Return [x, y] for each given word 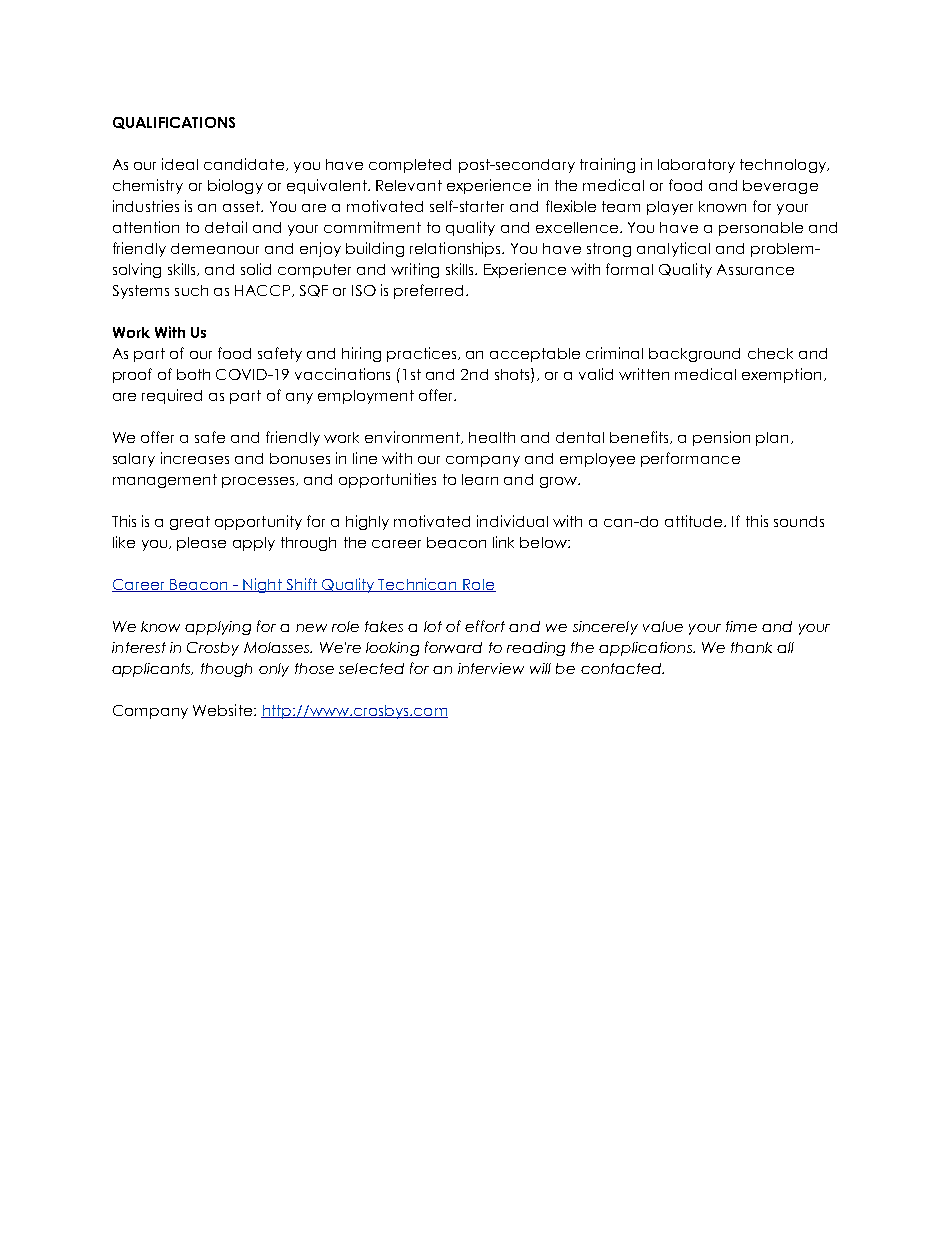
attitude [695, 521]
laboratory [696, 166]
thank [751, 647]
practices [423, 354]
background [694, 355]
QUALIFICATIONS [174, 123]
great [190, 523]
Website [224, 710]
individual [512, 521]
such [191, 290]
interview [491, 668]
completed [410, 166]
